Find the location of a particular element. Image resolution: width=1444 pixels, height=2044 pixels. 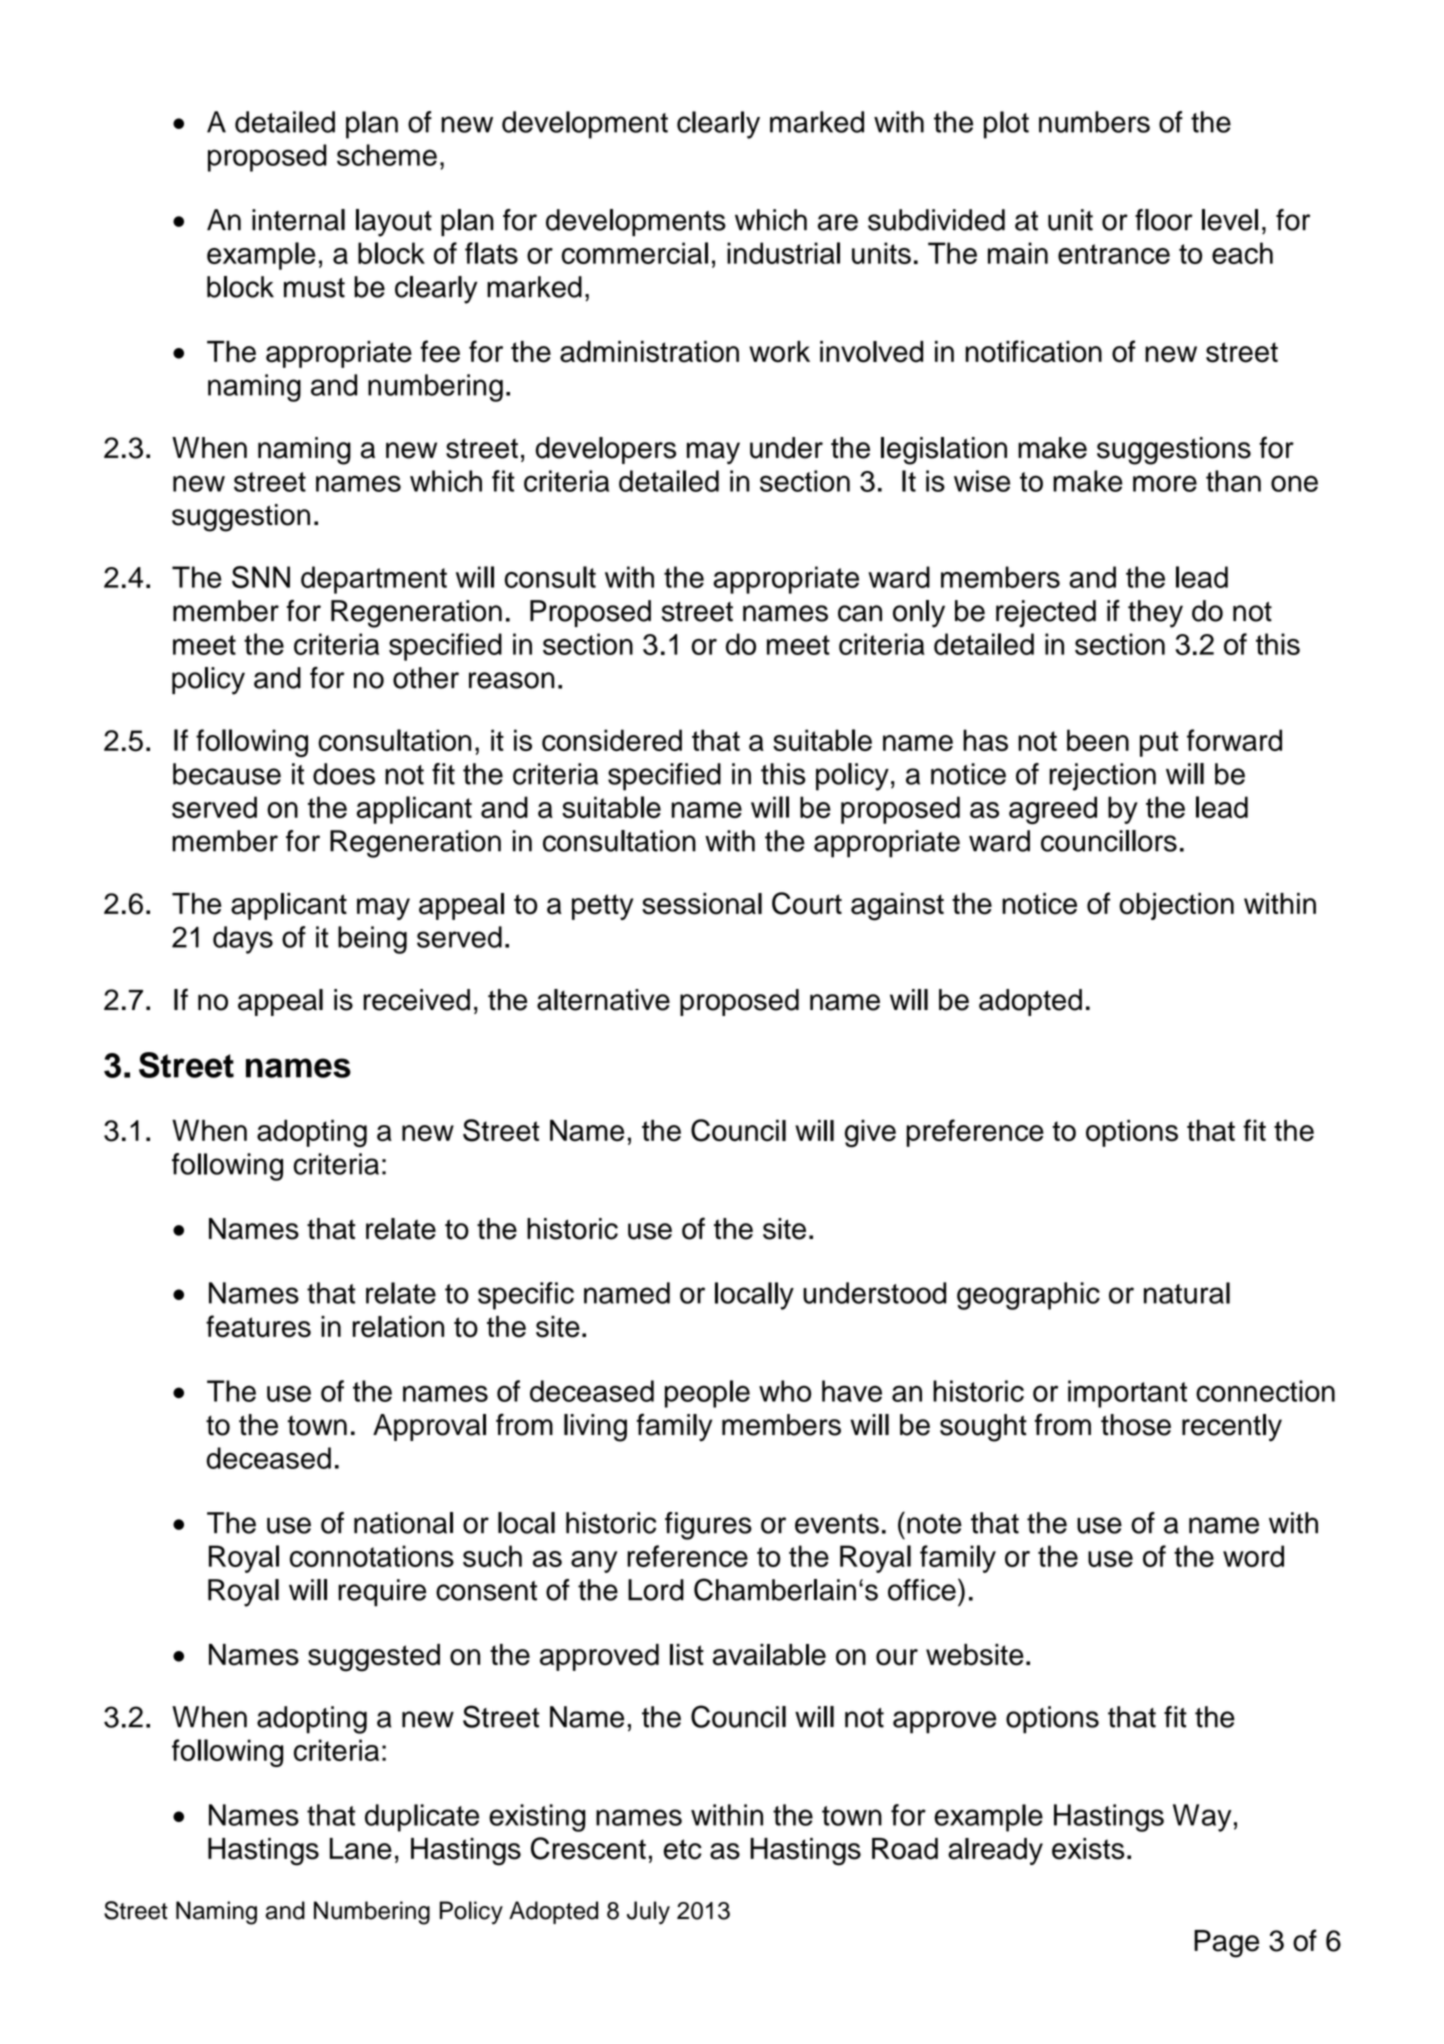

only is located at coordinates (919, 614).
